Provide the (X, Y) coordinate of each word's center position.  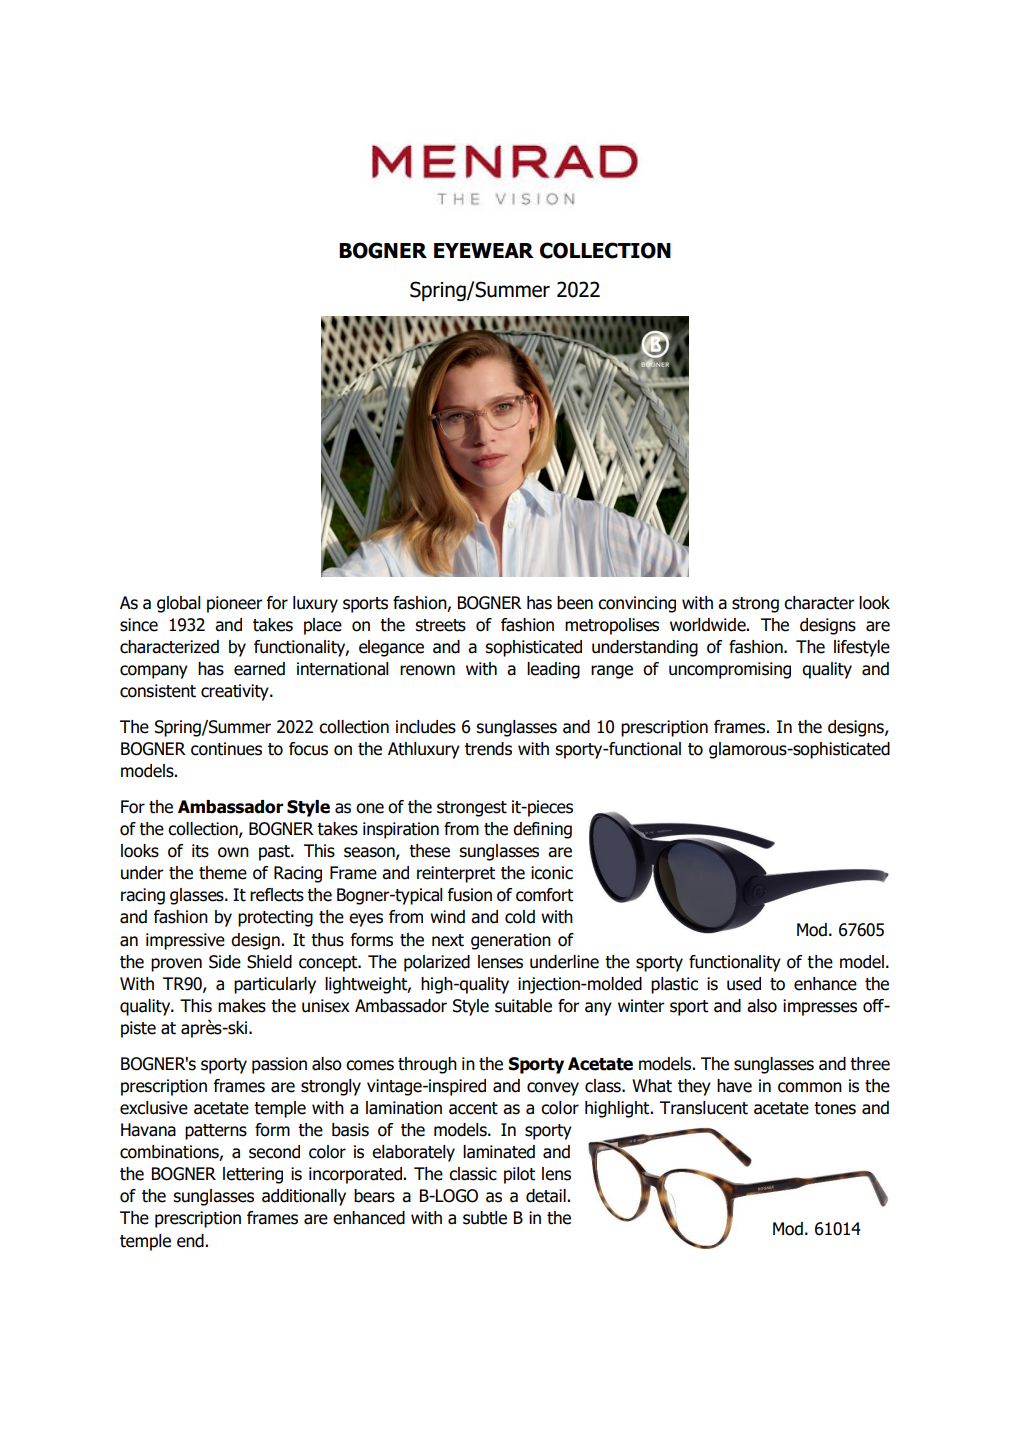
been (575, 603)
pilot (519, 1175)
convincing (637, 604)
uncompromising (730, 670)
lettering (253, 1175)
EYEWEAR (484, 250)
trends (488, 749)
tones (835, 1108)
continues (226, 749)
